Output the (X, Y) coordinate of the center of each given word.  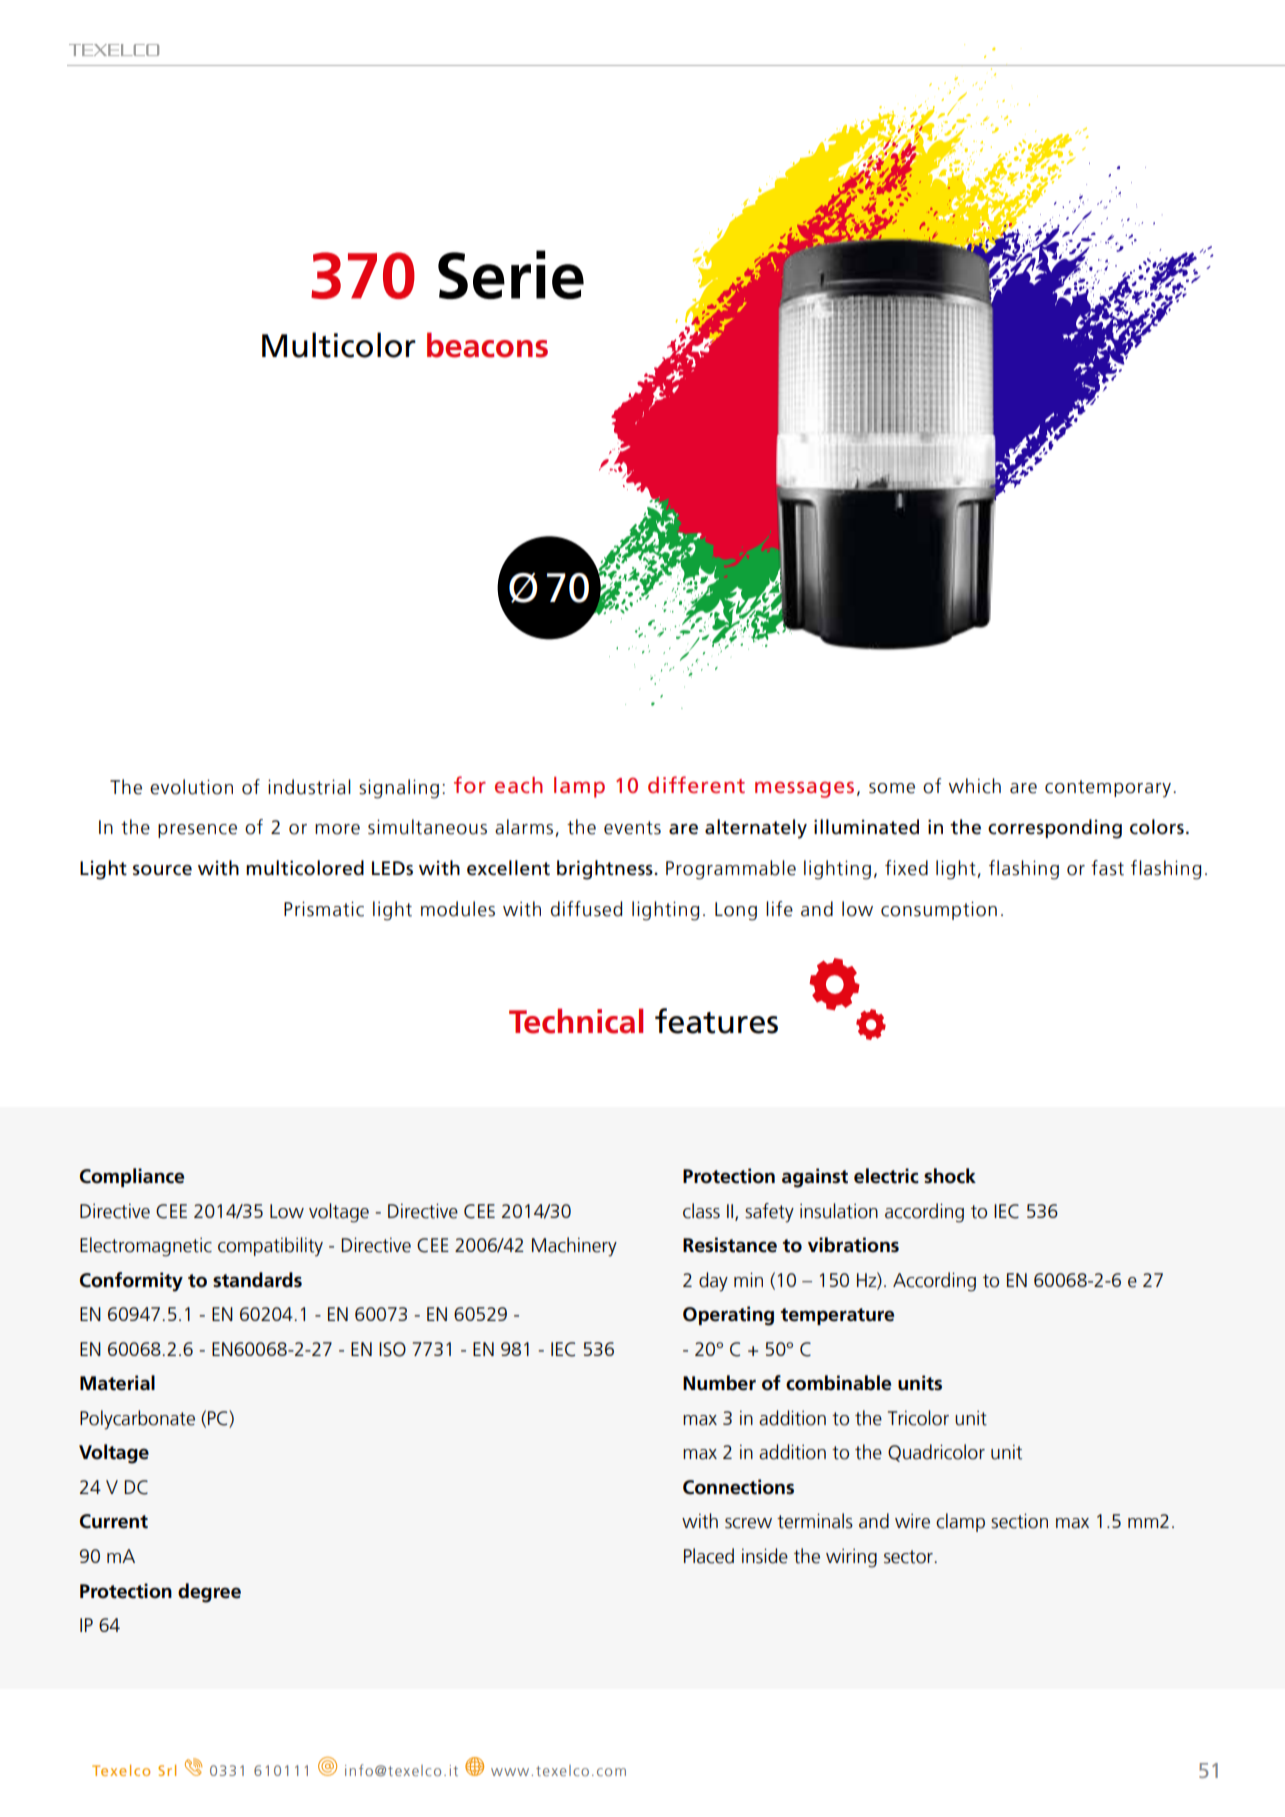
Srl (167, 1770)
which (975, 786)
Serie (511, 274)
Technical (576, 1021)
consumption (939, 910)
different (696, 784)
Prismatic (324, 909)
